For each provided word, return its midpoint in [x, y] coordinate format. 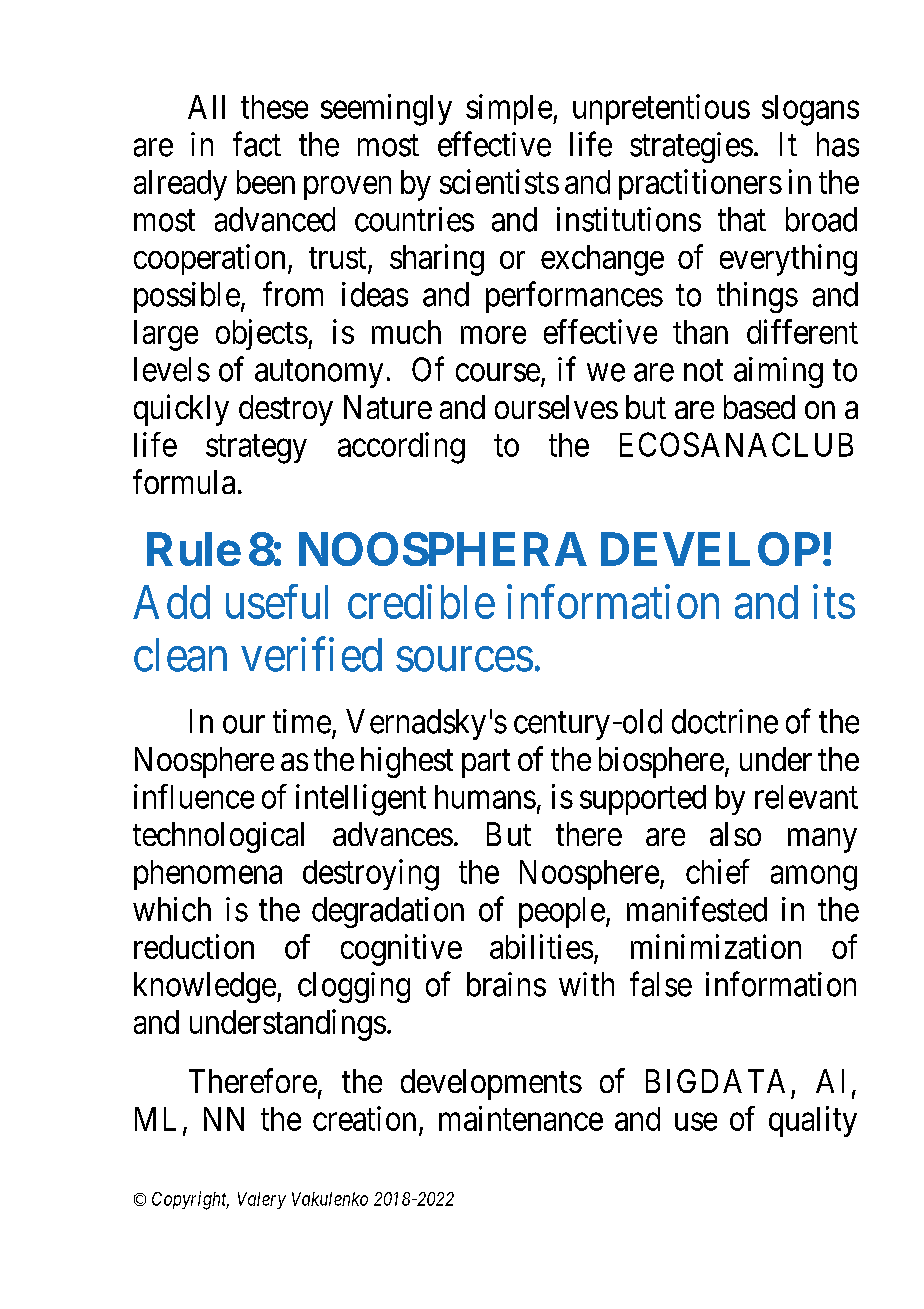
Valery [262, 1200]
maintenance [521, 1118]
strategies [691, 147]
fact [257, 144]
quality [813, 1121]
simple [509, 109]
